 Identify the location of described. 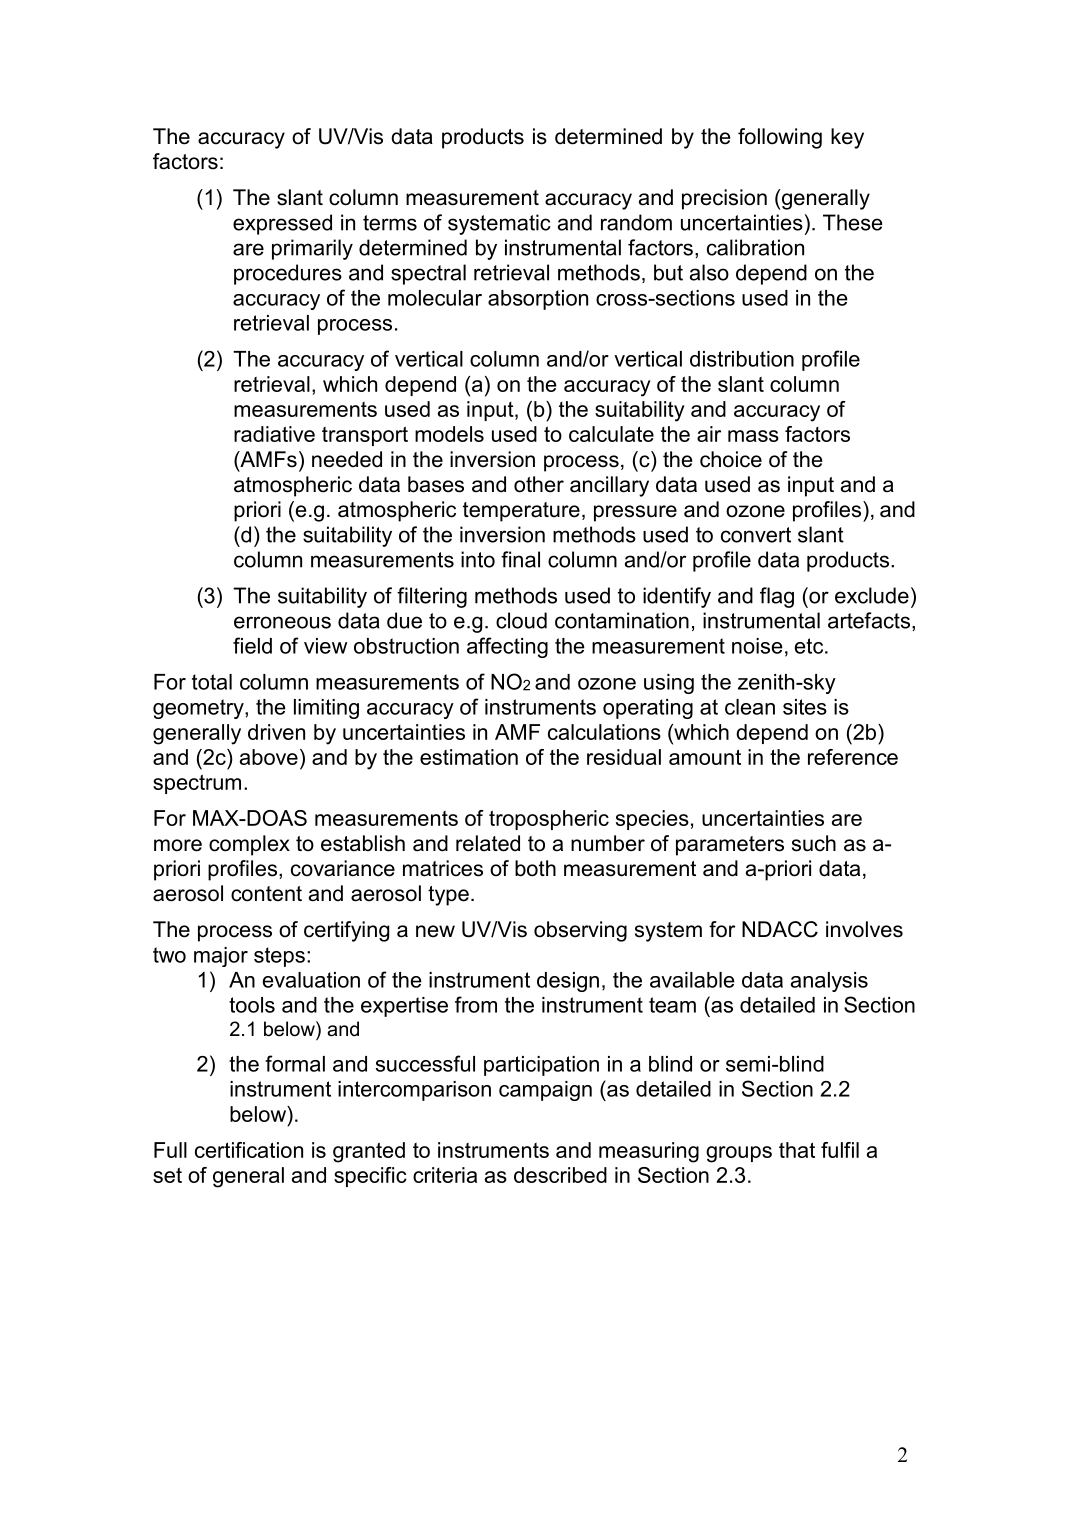
(560, 1175).
